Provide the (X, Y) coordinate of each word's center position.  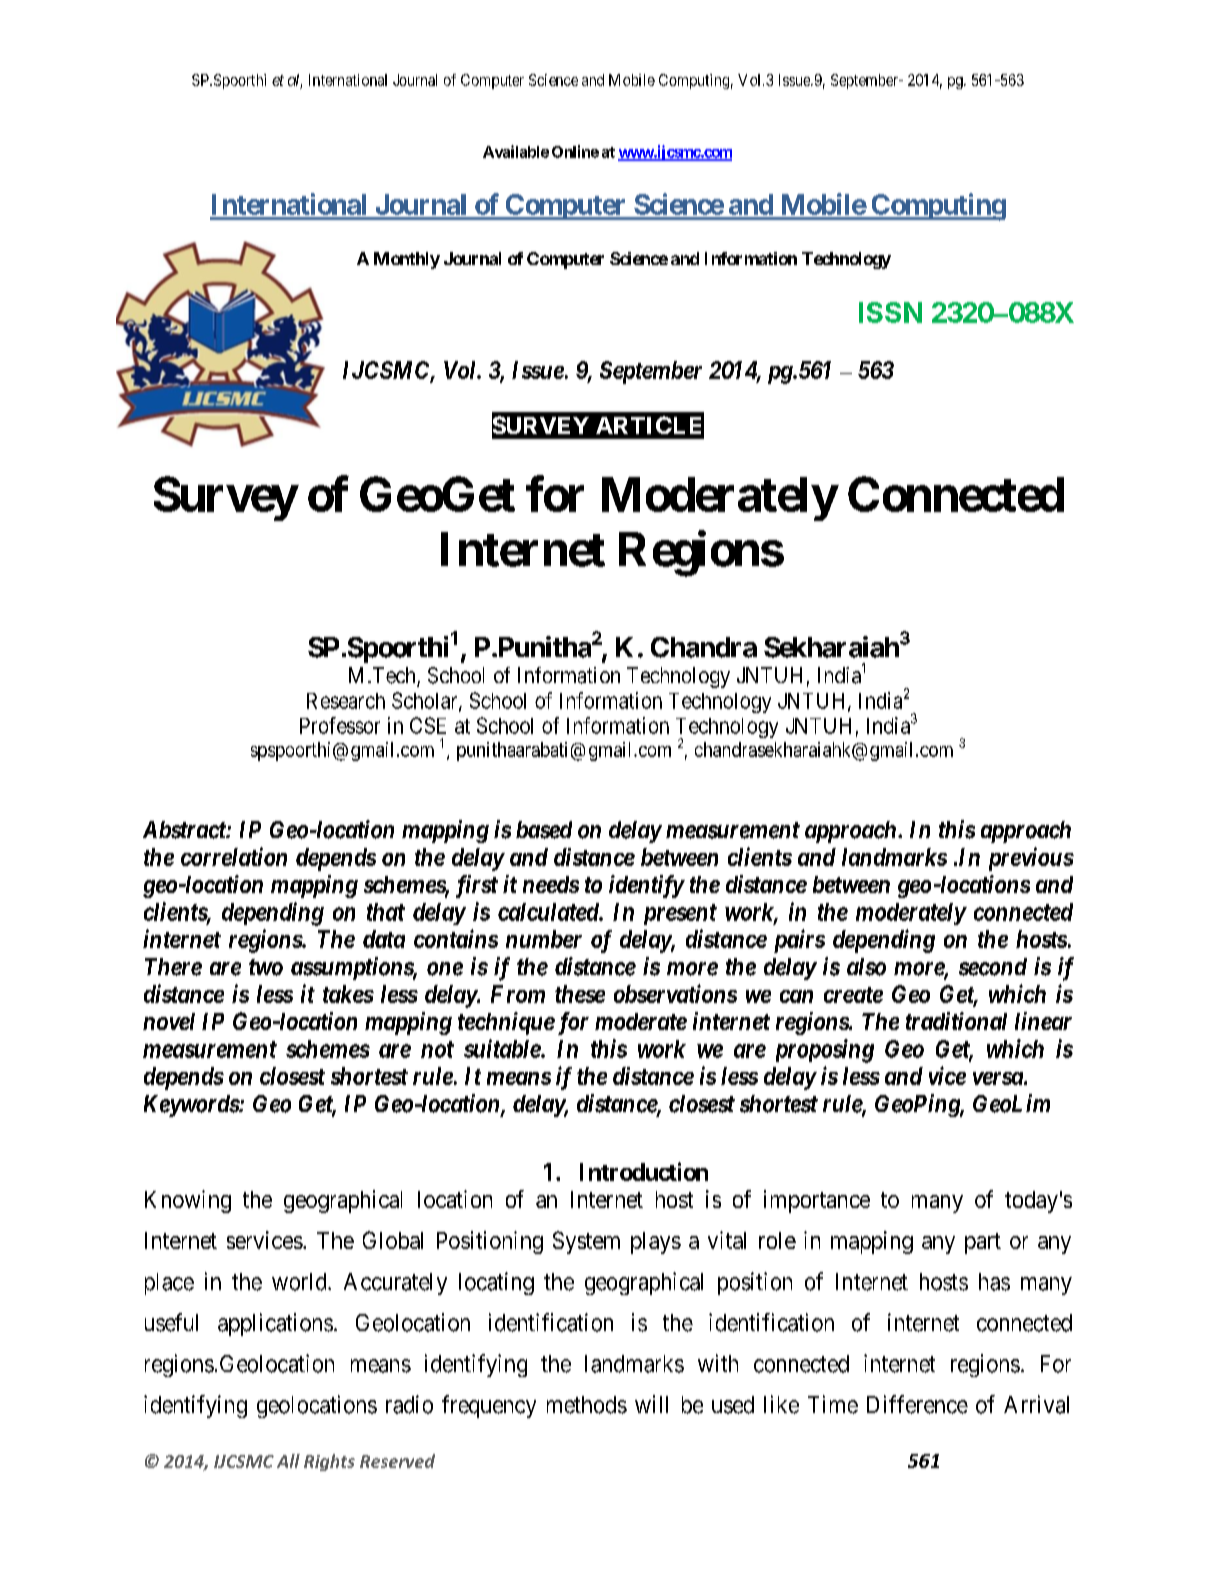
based (544, 830)
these (580, 994)
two (266, 967)
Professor (340, 725)
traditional (956, 1021)
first (477, 886)
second (993, 967)
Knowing (188, 1201)
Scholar (426, 701)
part (983, 1243)
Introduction (644, 1171)
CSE (428, 725)
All (288, 1461)
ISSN (890, 312)
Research (346, 701)
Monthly (407, 260)
